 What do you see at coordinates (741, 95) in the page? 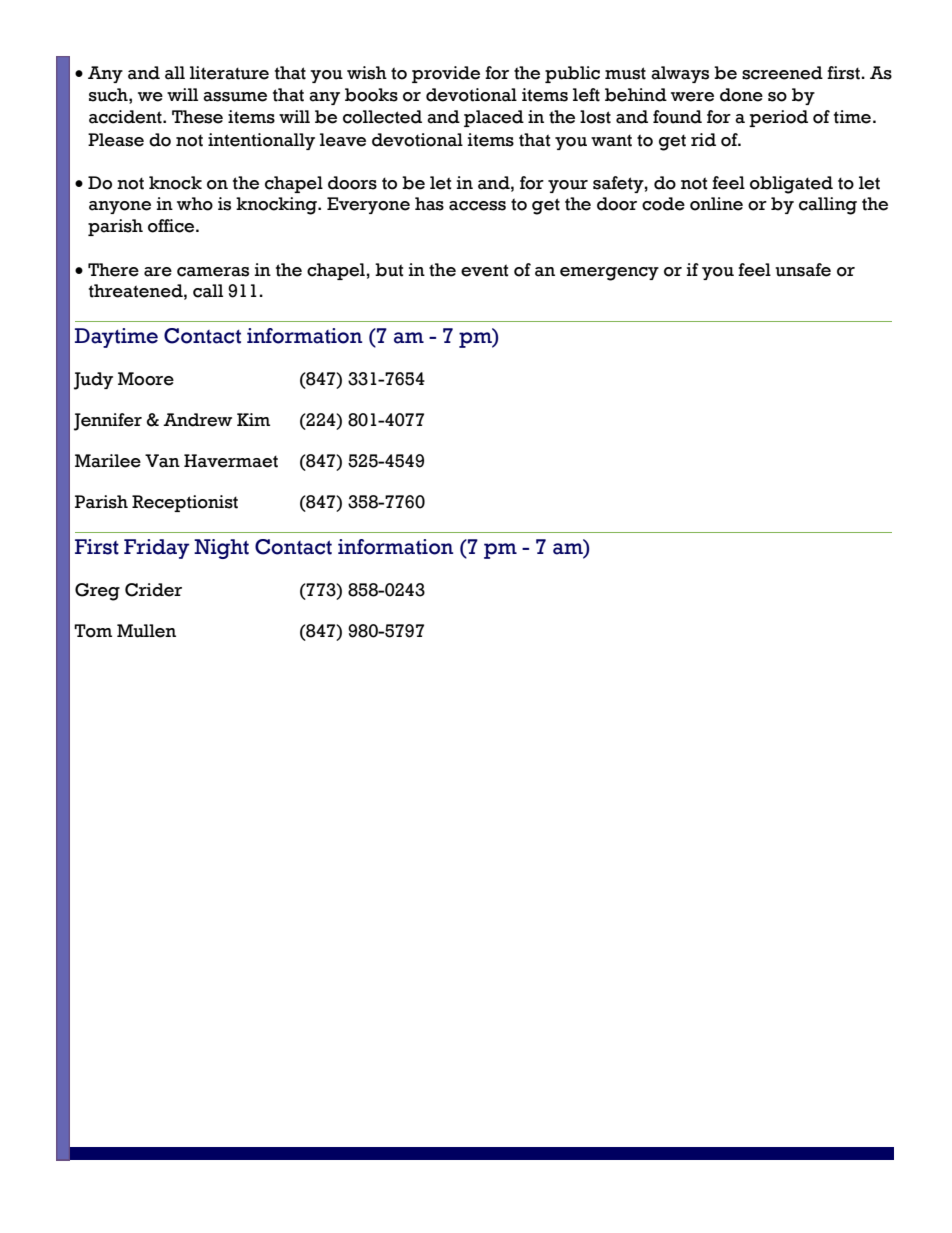
I see `done` at bounding box center [741, 95].
